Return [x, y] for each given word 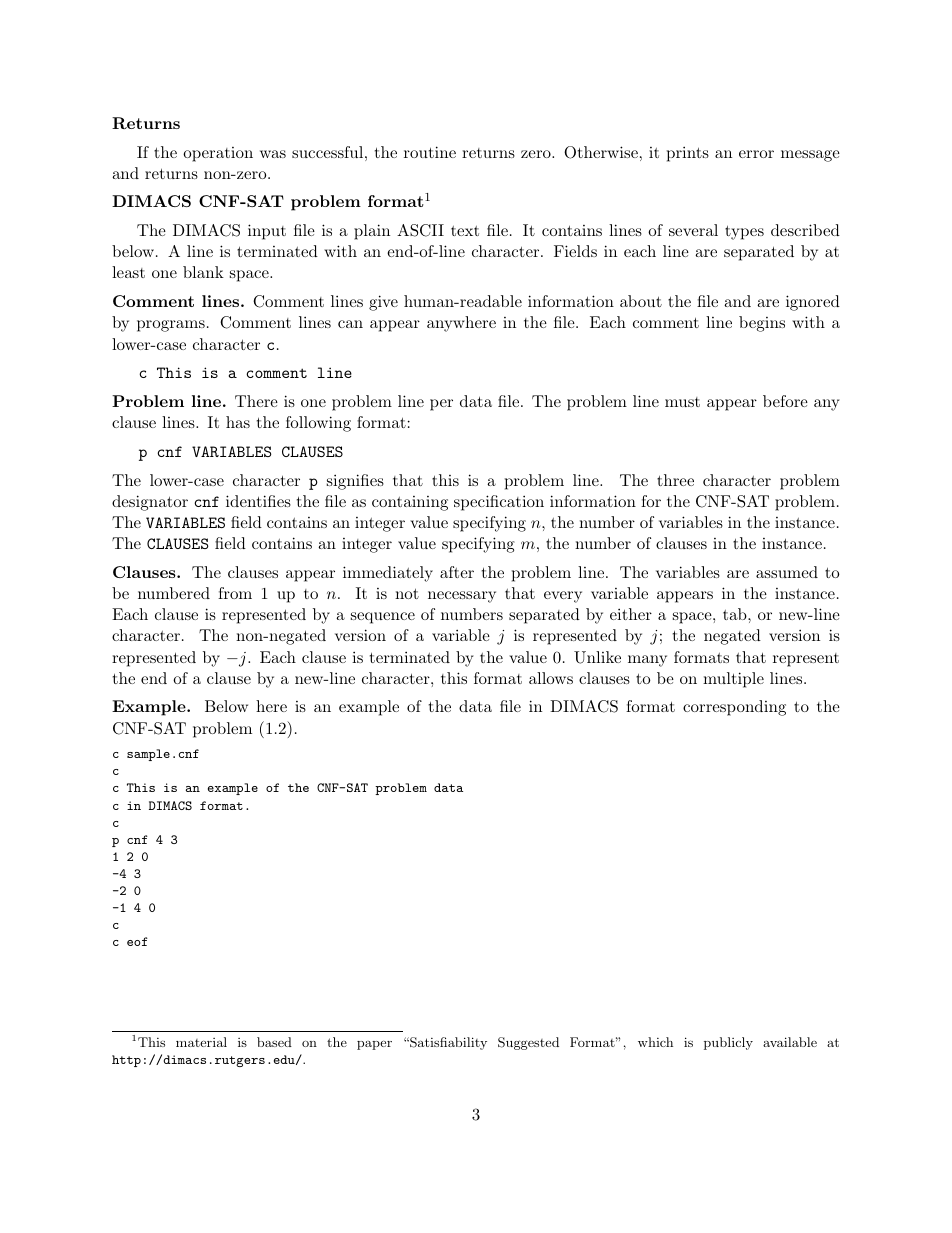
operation [218, 154]
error [756, 154]
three [675, 480]
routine [430, 152]
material [201, 1042]
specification [499, 503]
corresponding [734, 708]
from [235, 593]
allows [551, 678]
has [238, 422]
